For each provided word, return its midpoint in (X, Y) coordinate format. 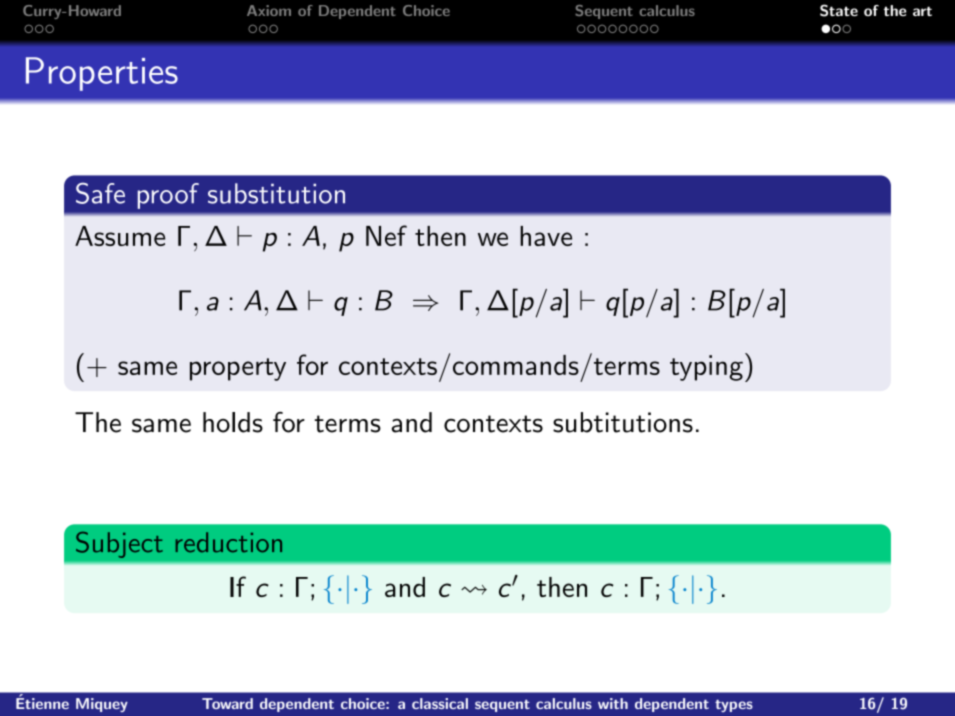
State (839, 10)
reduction (229, 542)
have (546, 236)
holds (233, 422)
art (922, 11)
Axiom (269, 10)
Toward (227, 703)
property (238, 369)
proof (168, 196)
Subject (119, 545)
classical (440, 703)
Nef (386, 235)
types (734, 705)
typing (706, 368)
